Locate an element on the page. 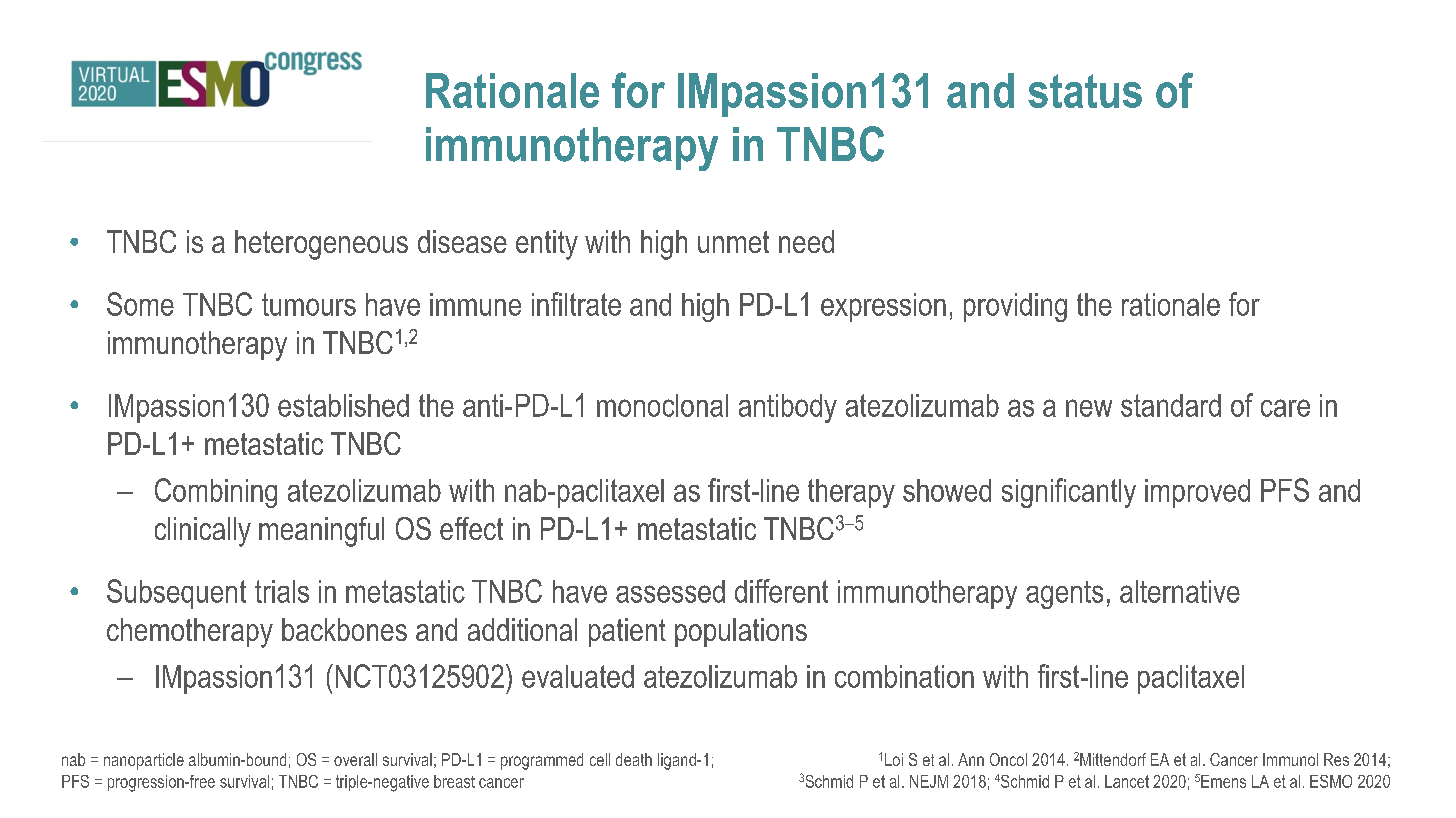 This image has width=1456, height=818. infiltrate is located at coordinates (576, 304).
